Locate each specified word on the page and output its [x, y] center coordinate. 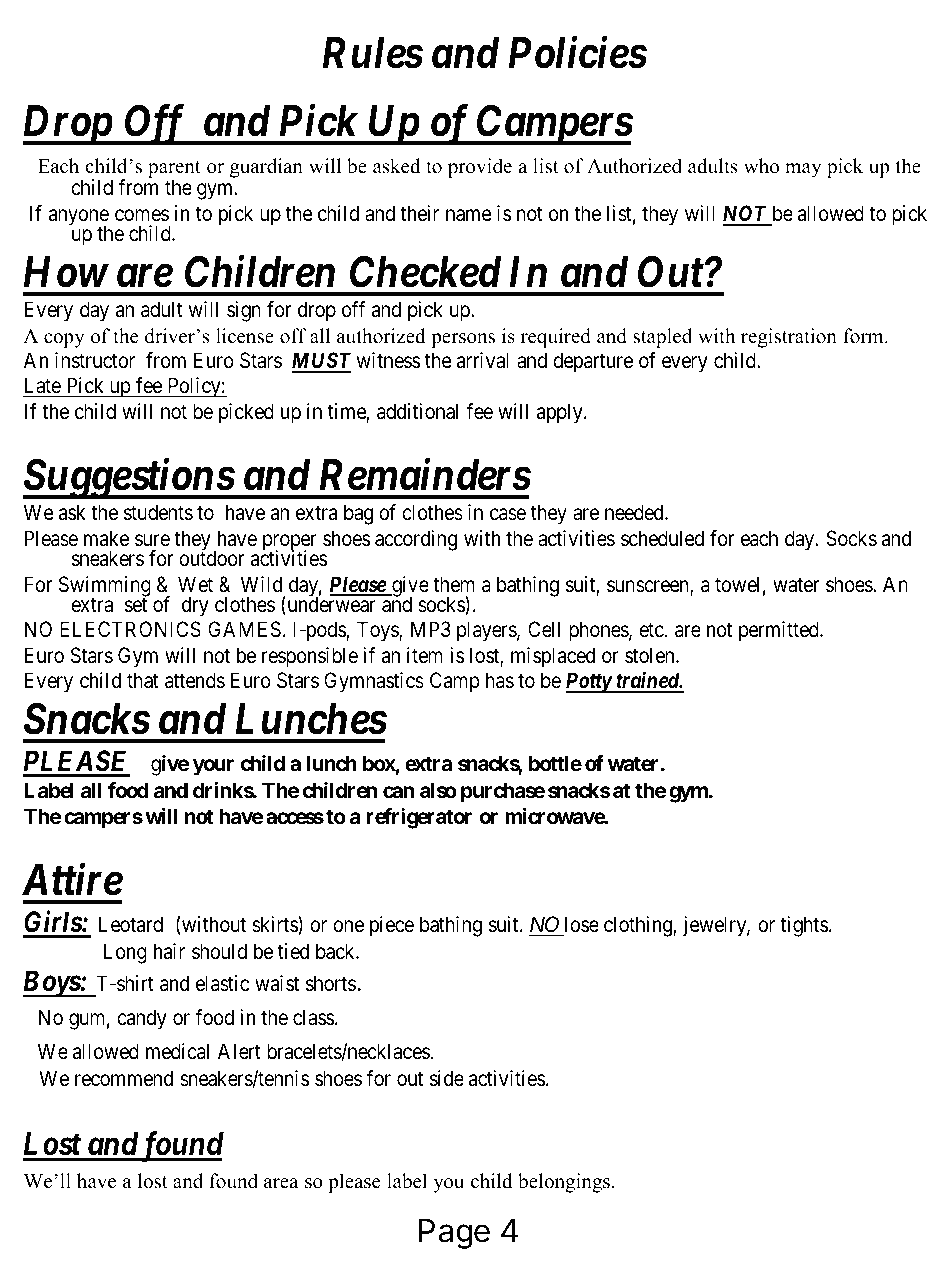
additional [417, 411]
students [158, 512]
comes [142, 215]
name [469, 215]
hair [169, 951]
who [761, 166]
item [425, 655]
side [447, 1078]
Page [454, 1234]
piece [392, 926]
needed [635, 512]
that [143, 680]
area [281, 1183]
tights [804, 926]
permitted [780, 631]
